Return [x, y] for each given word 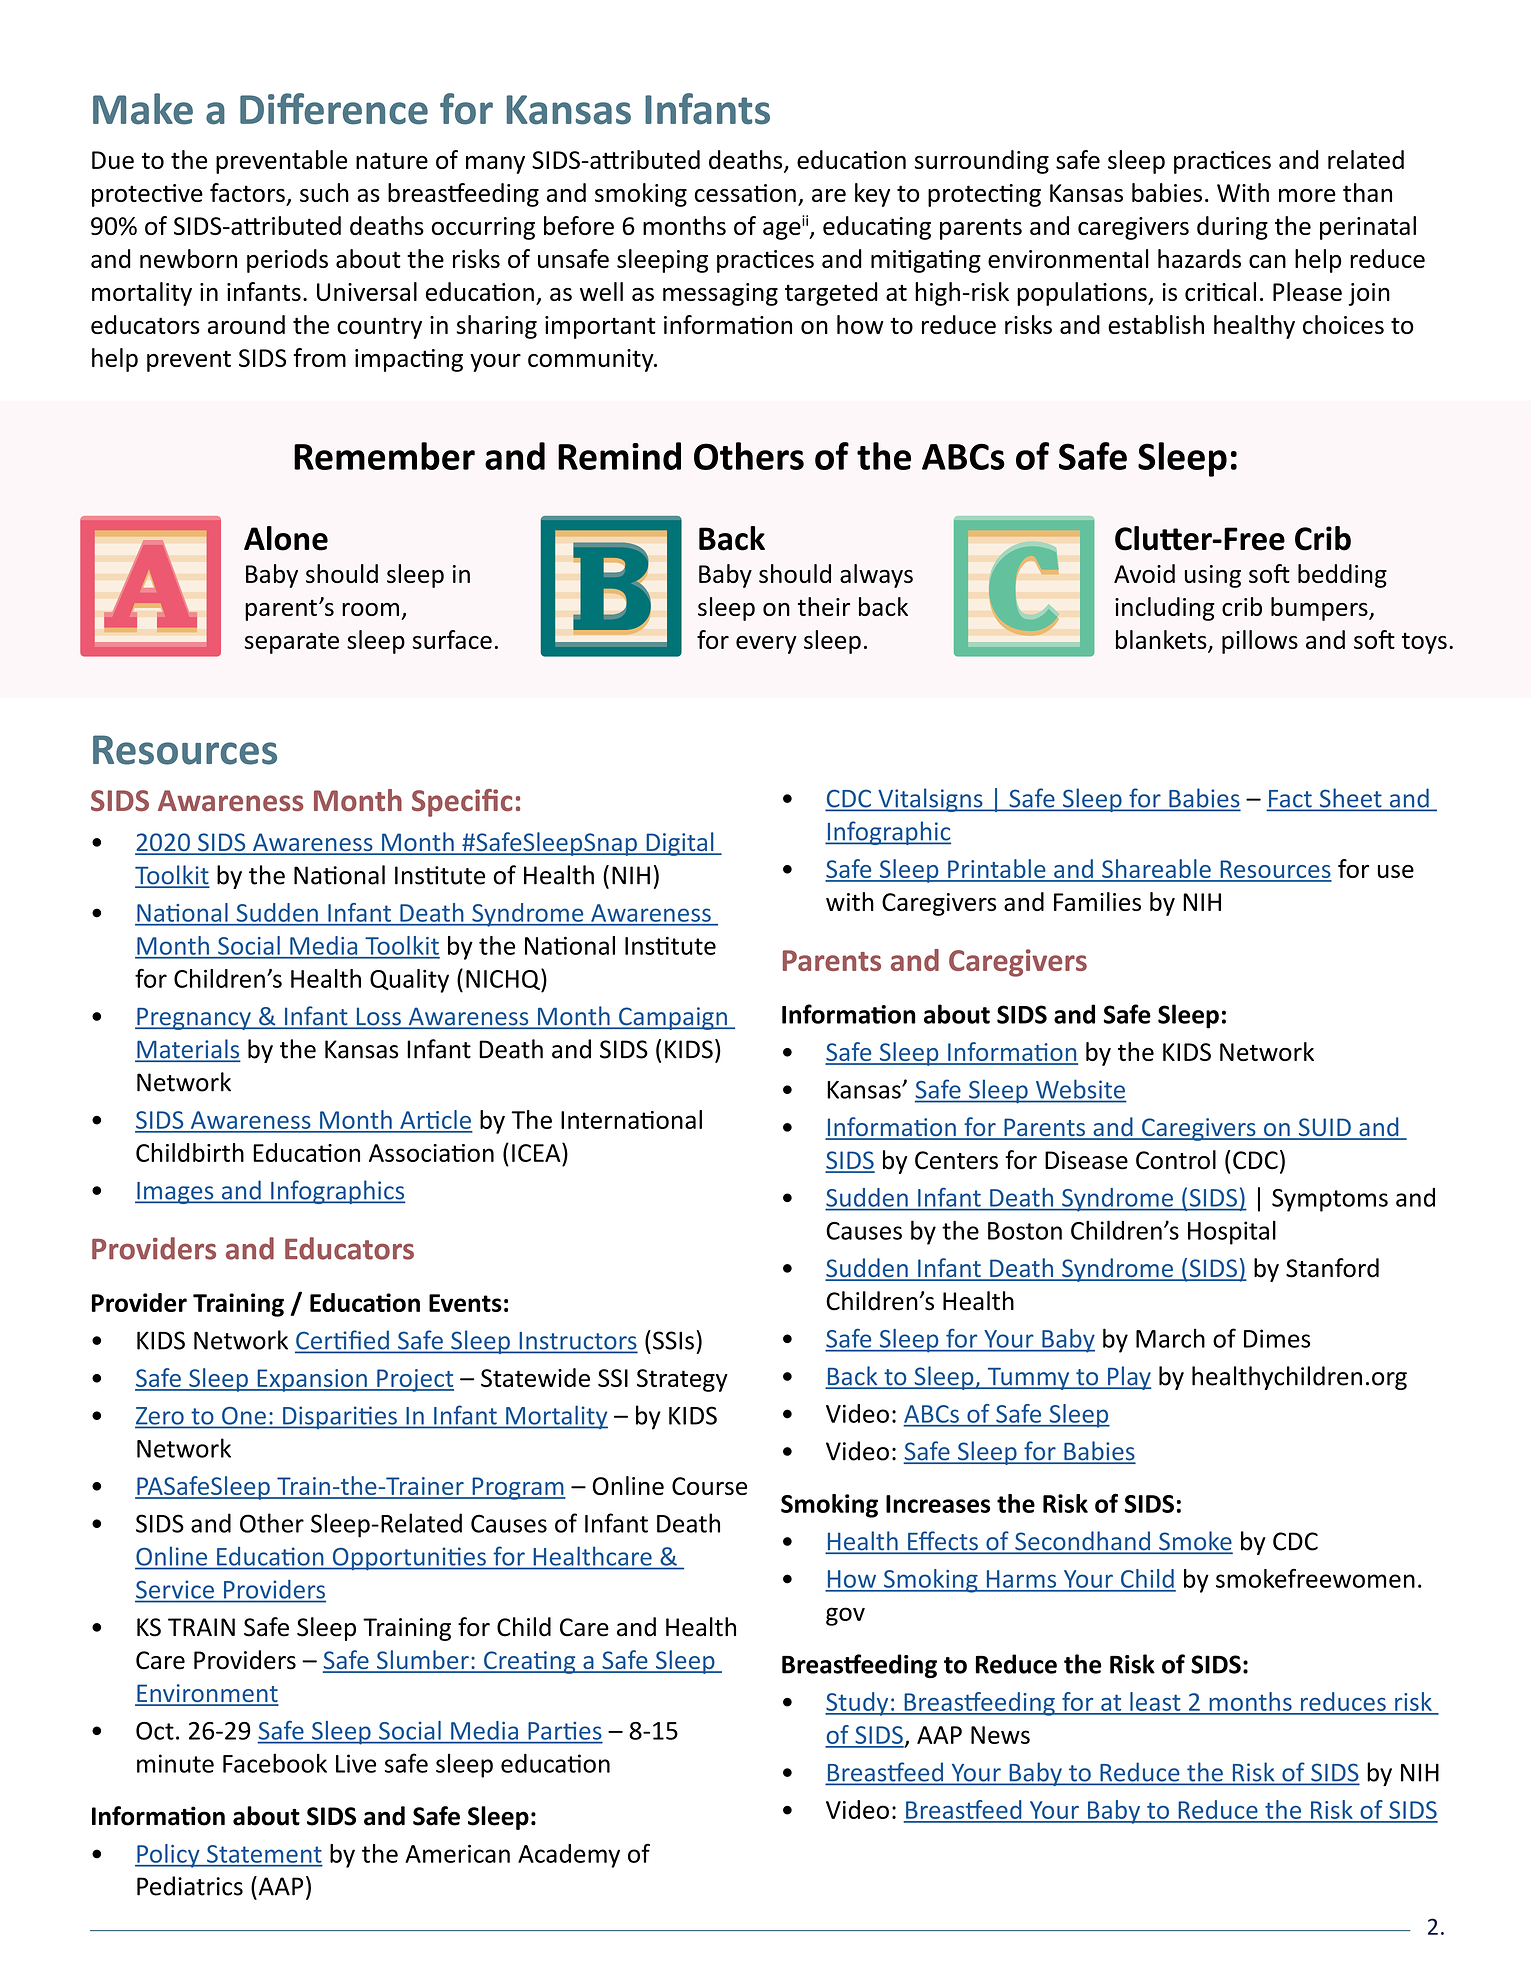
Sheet [1350, 799]
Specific [462, 803]
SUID [1324, 1128]
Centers [956, 1160]
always [876, 576]
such [324, 192]
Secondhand [1082, 1542]
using [1213, 576]
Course [709, 1486]
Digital [680, 844]
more [1307, 195]
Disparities [340, 1417]
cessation [745, 193]
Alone [286, 538]
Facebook [275, 1763]
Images [175, 1193]
